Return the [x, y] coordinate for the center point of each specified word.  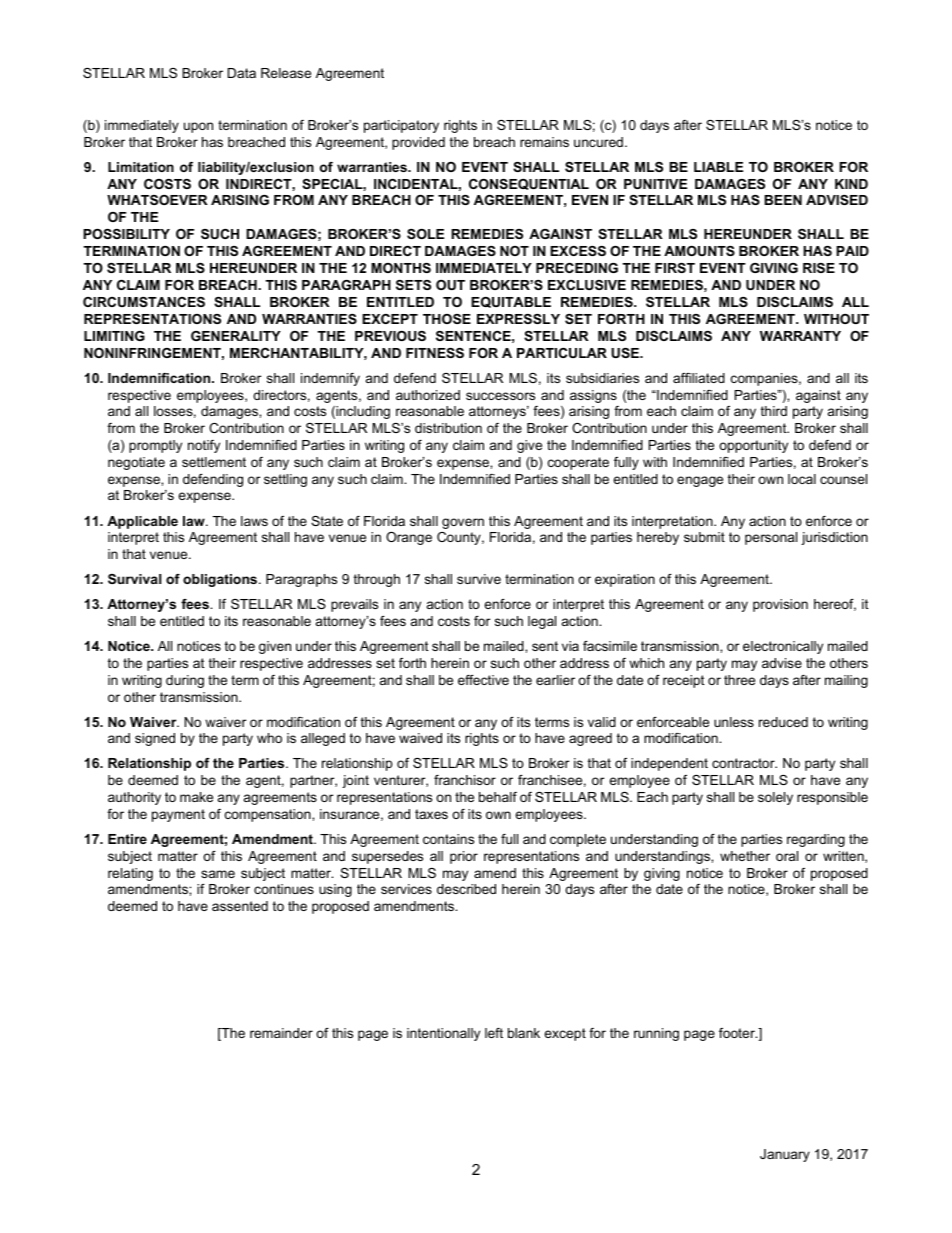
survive [479, 579]
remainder [281, 1033]
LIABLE [718, 167]
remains [544, 142]
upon [198, 127]
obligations [221, 580]
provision [780, 605]
